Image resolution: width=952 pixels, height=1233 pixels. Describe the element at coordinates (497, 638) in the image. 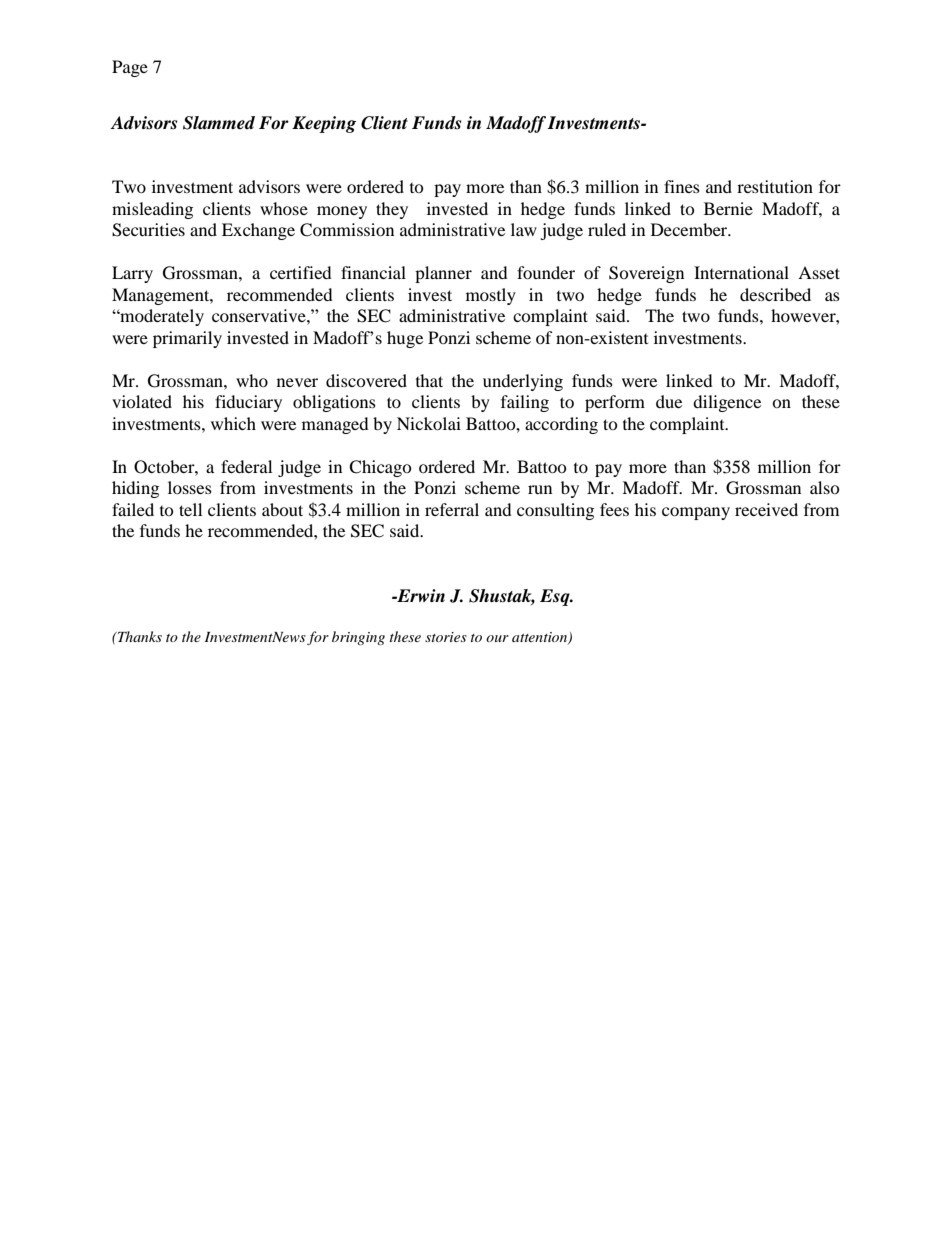

I see `our` at that location.
